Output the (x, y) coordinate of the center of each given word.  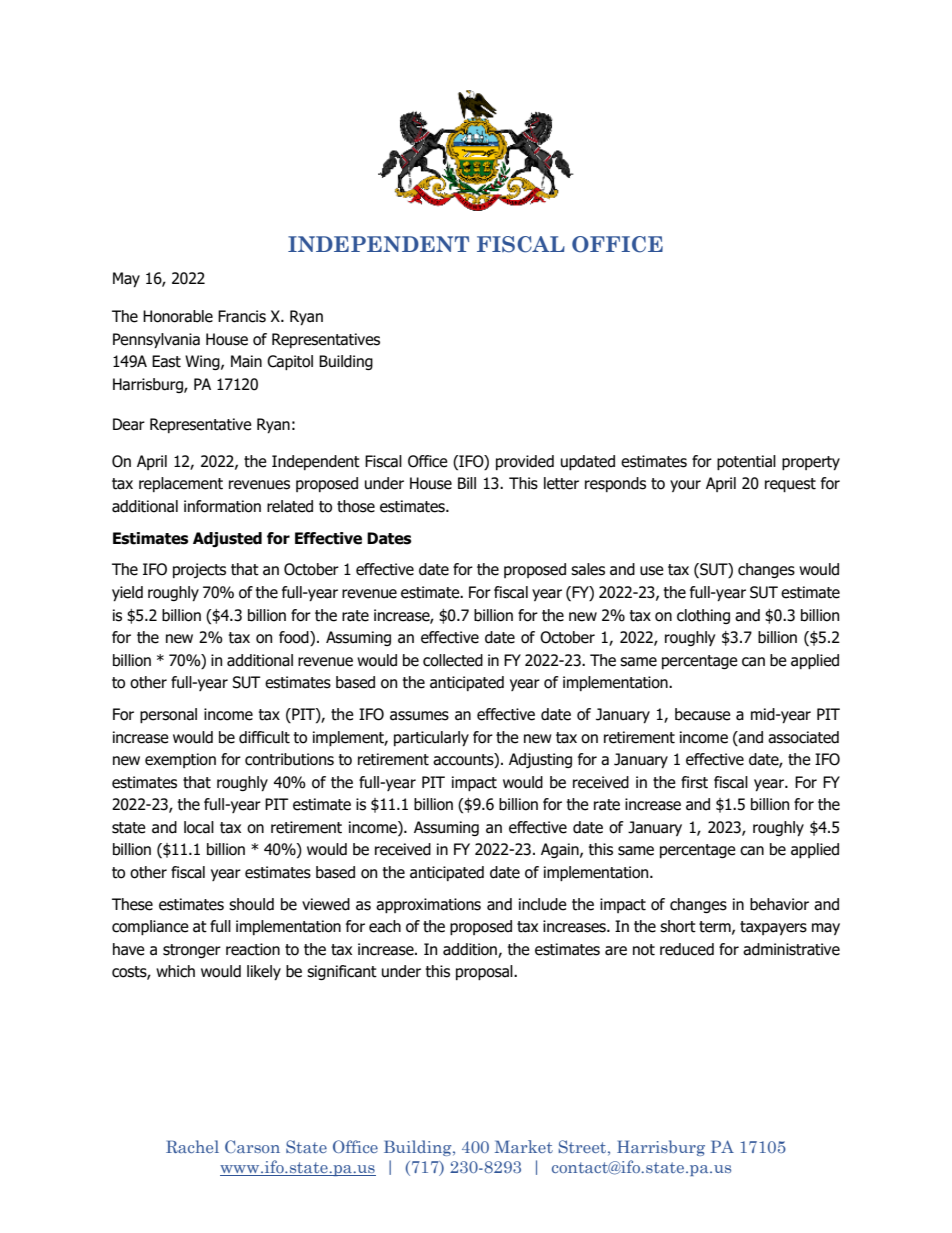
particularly (431, 738)
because (703, 714)
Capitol (290, 362)
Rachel (192, 1146)
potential (746, 462)
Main (246, 361)
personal (168, 715)
